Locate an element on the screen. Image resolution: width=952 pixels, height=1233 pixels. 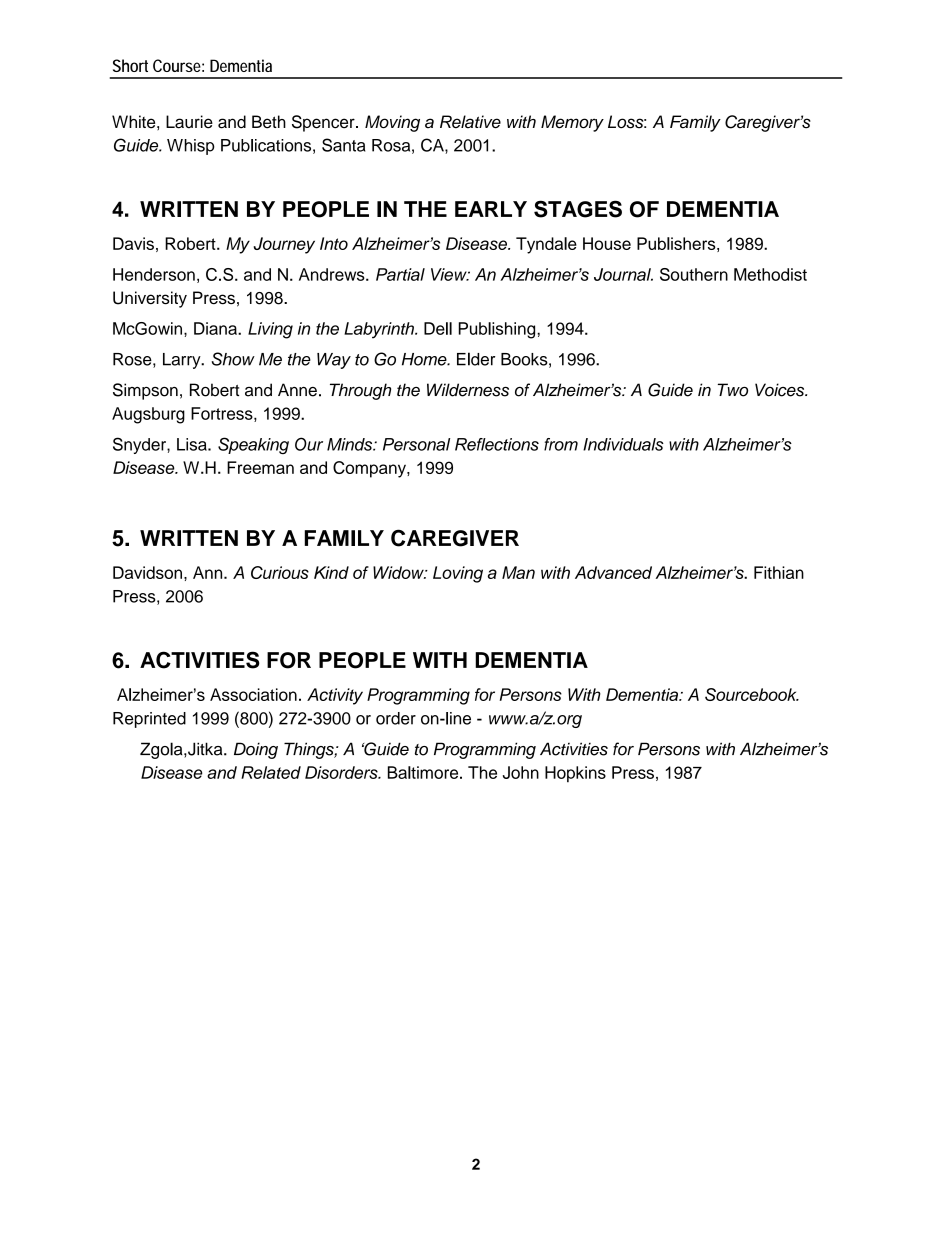
Course is located at coordinates (177, 65).
